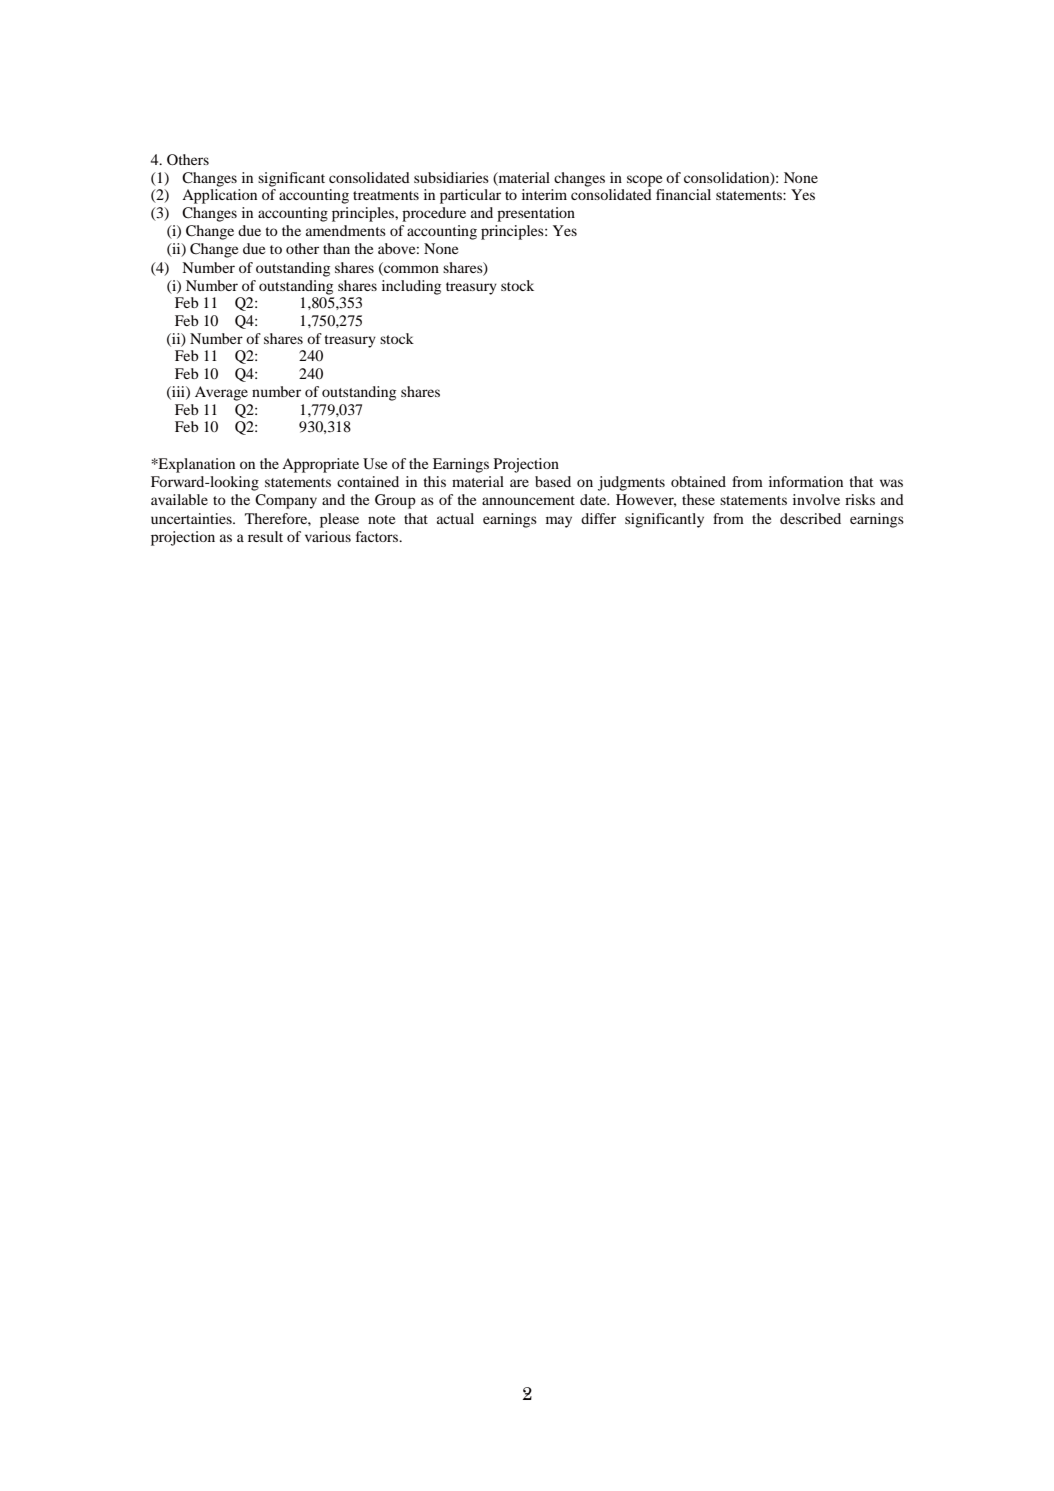  What do you see at coordinates (683, 194) in the screenshot?
I see `financial` at bounding box center [683, 194].
